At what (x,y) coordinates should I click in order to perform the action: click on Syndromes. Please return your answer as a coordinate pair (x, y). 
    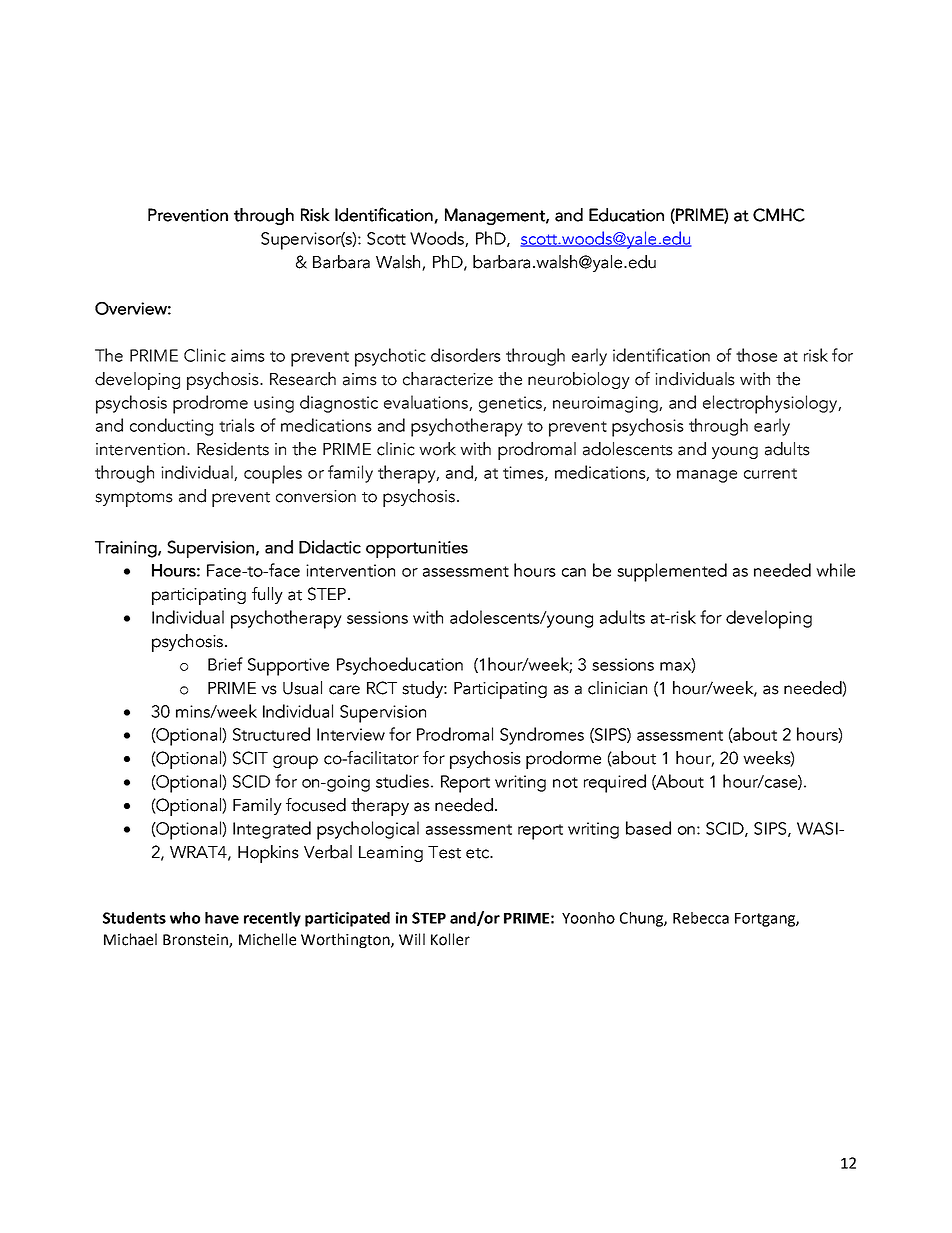
    Looking at the image, I should click on (542, 736).
